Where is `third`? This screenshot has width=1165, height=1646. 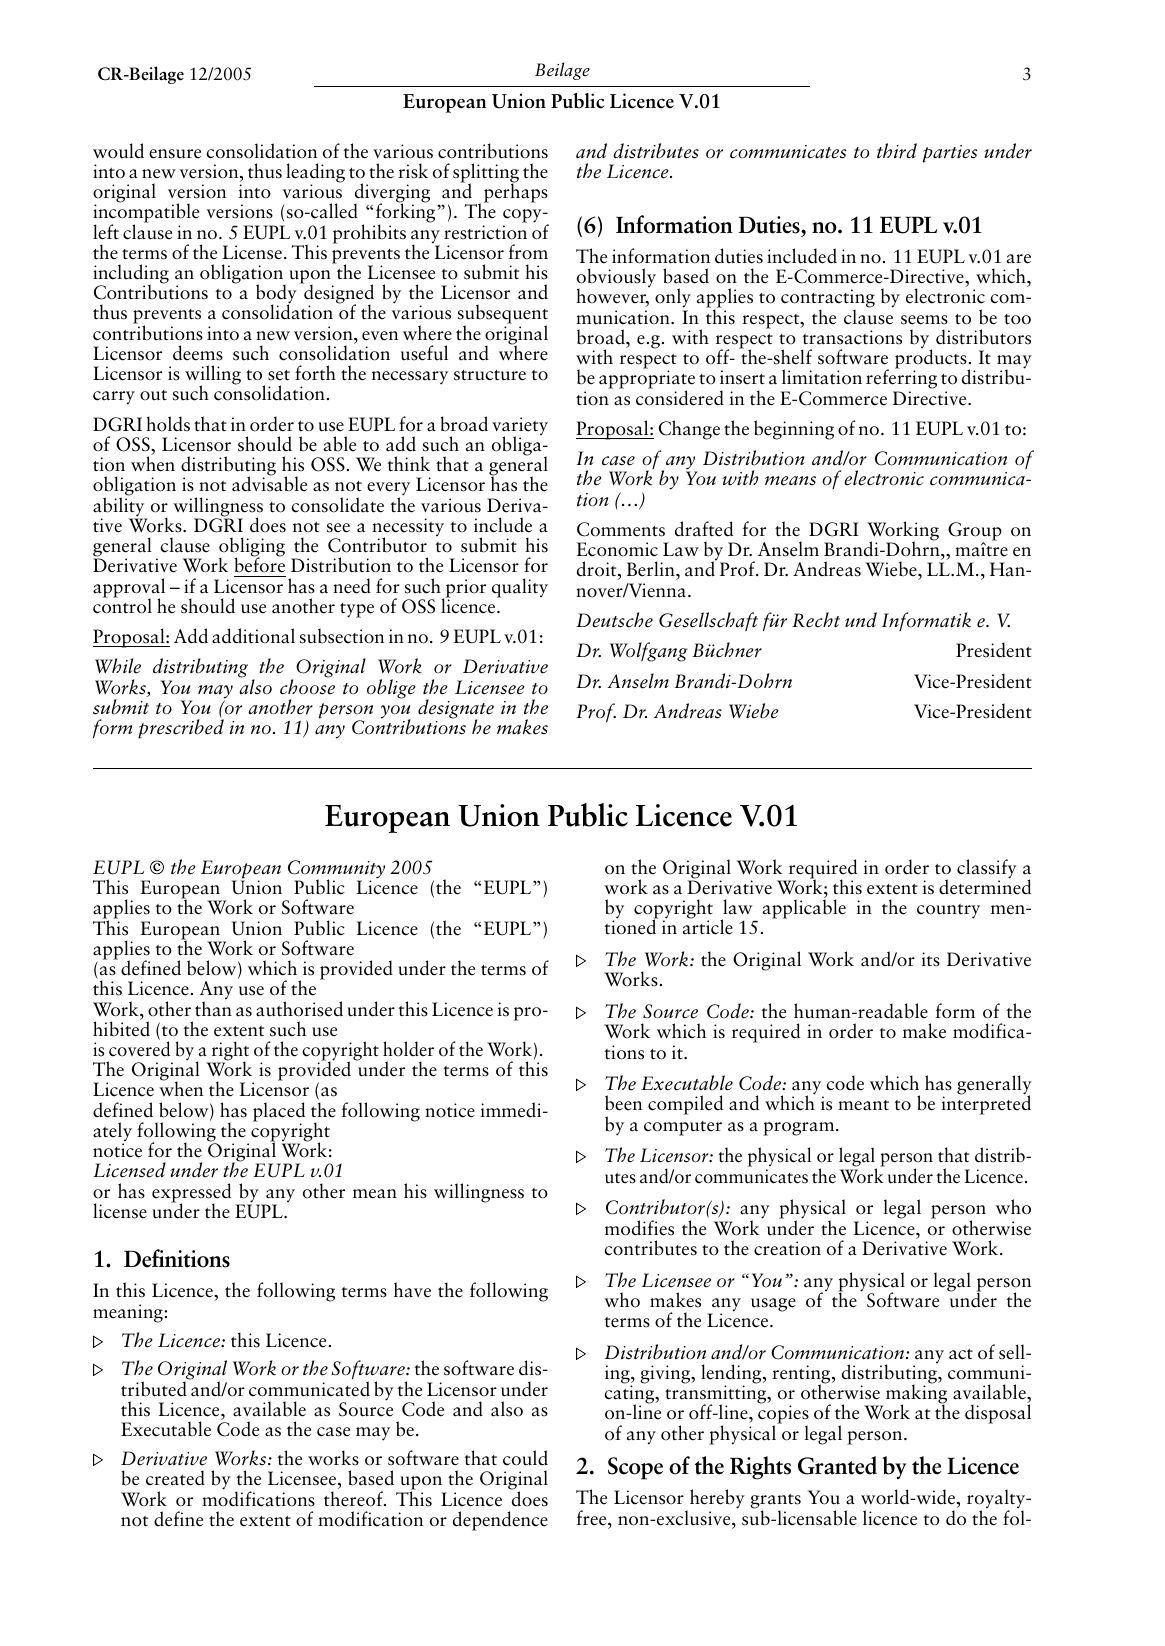
third is located at coordinates (897, 151).
